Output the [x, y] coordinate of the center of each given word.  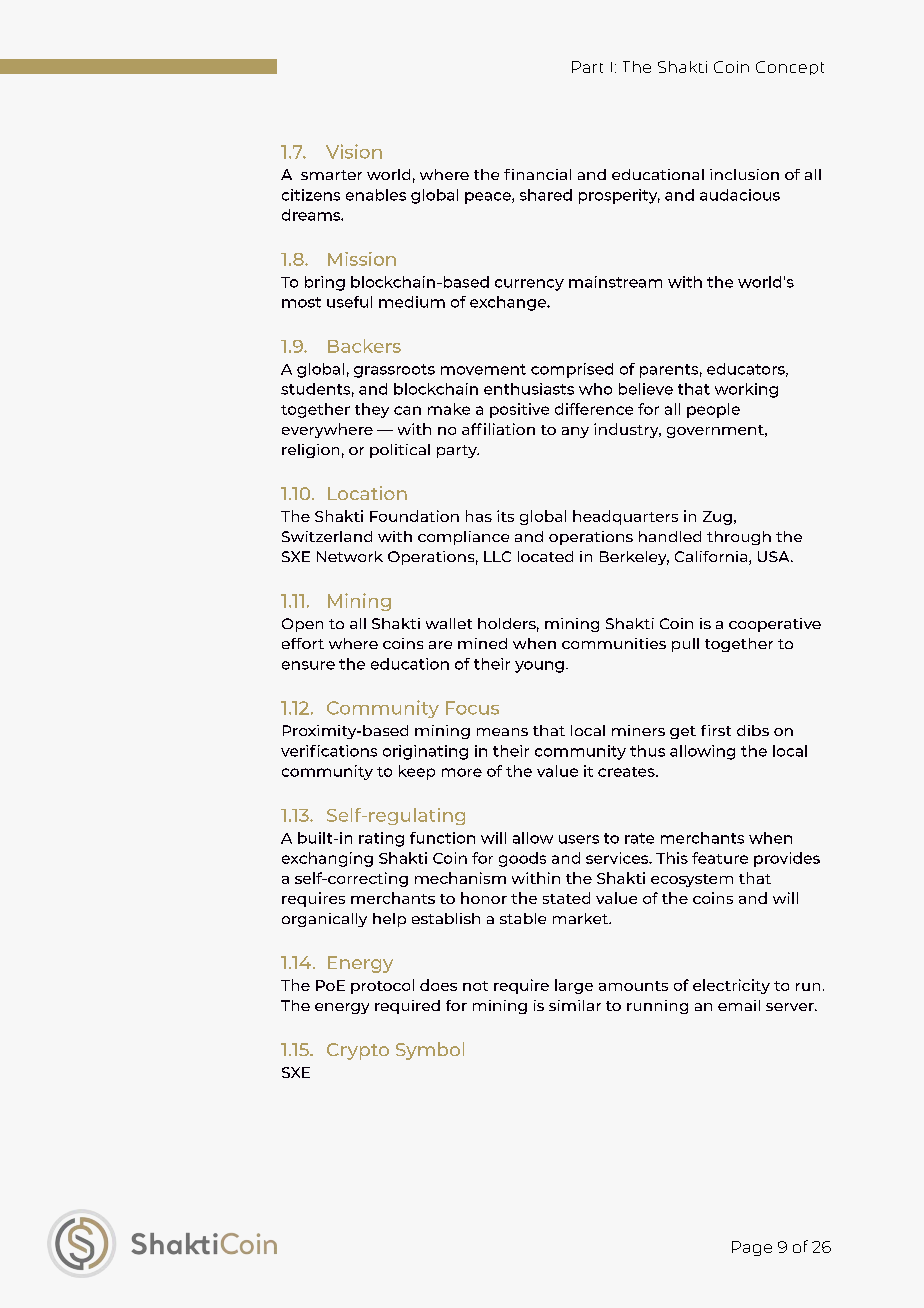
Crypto [358, 1051]
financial [537, 174]
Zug [717, 518]
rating [381, 839]
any [575, 432]
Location [367, 493]
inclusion [744, 174]
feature [720, 858]
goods [522, 859]
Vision [354, 151]
